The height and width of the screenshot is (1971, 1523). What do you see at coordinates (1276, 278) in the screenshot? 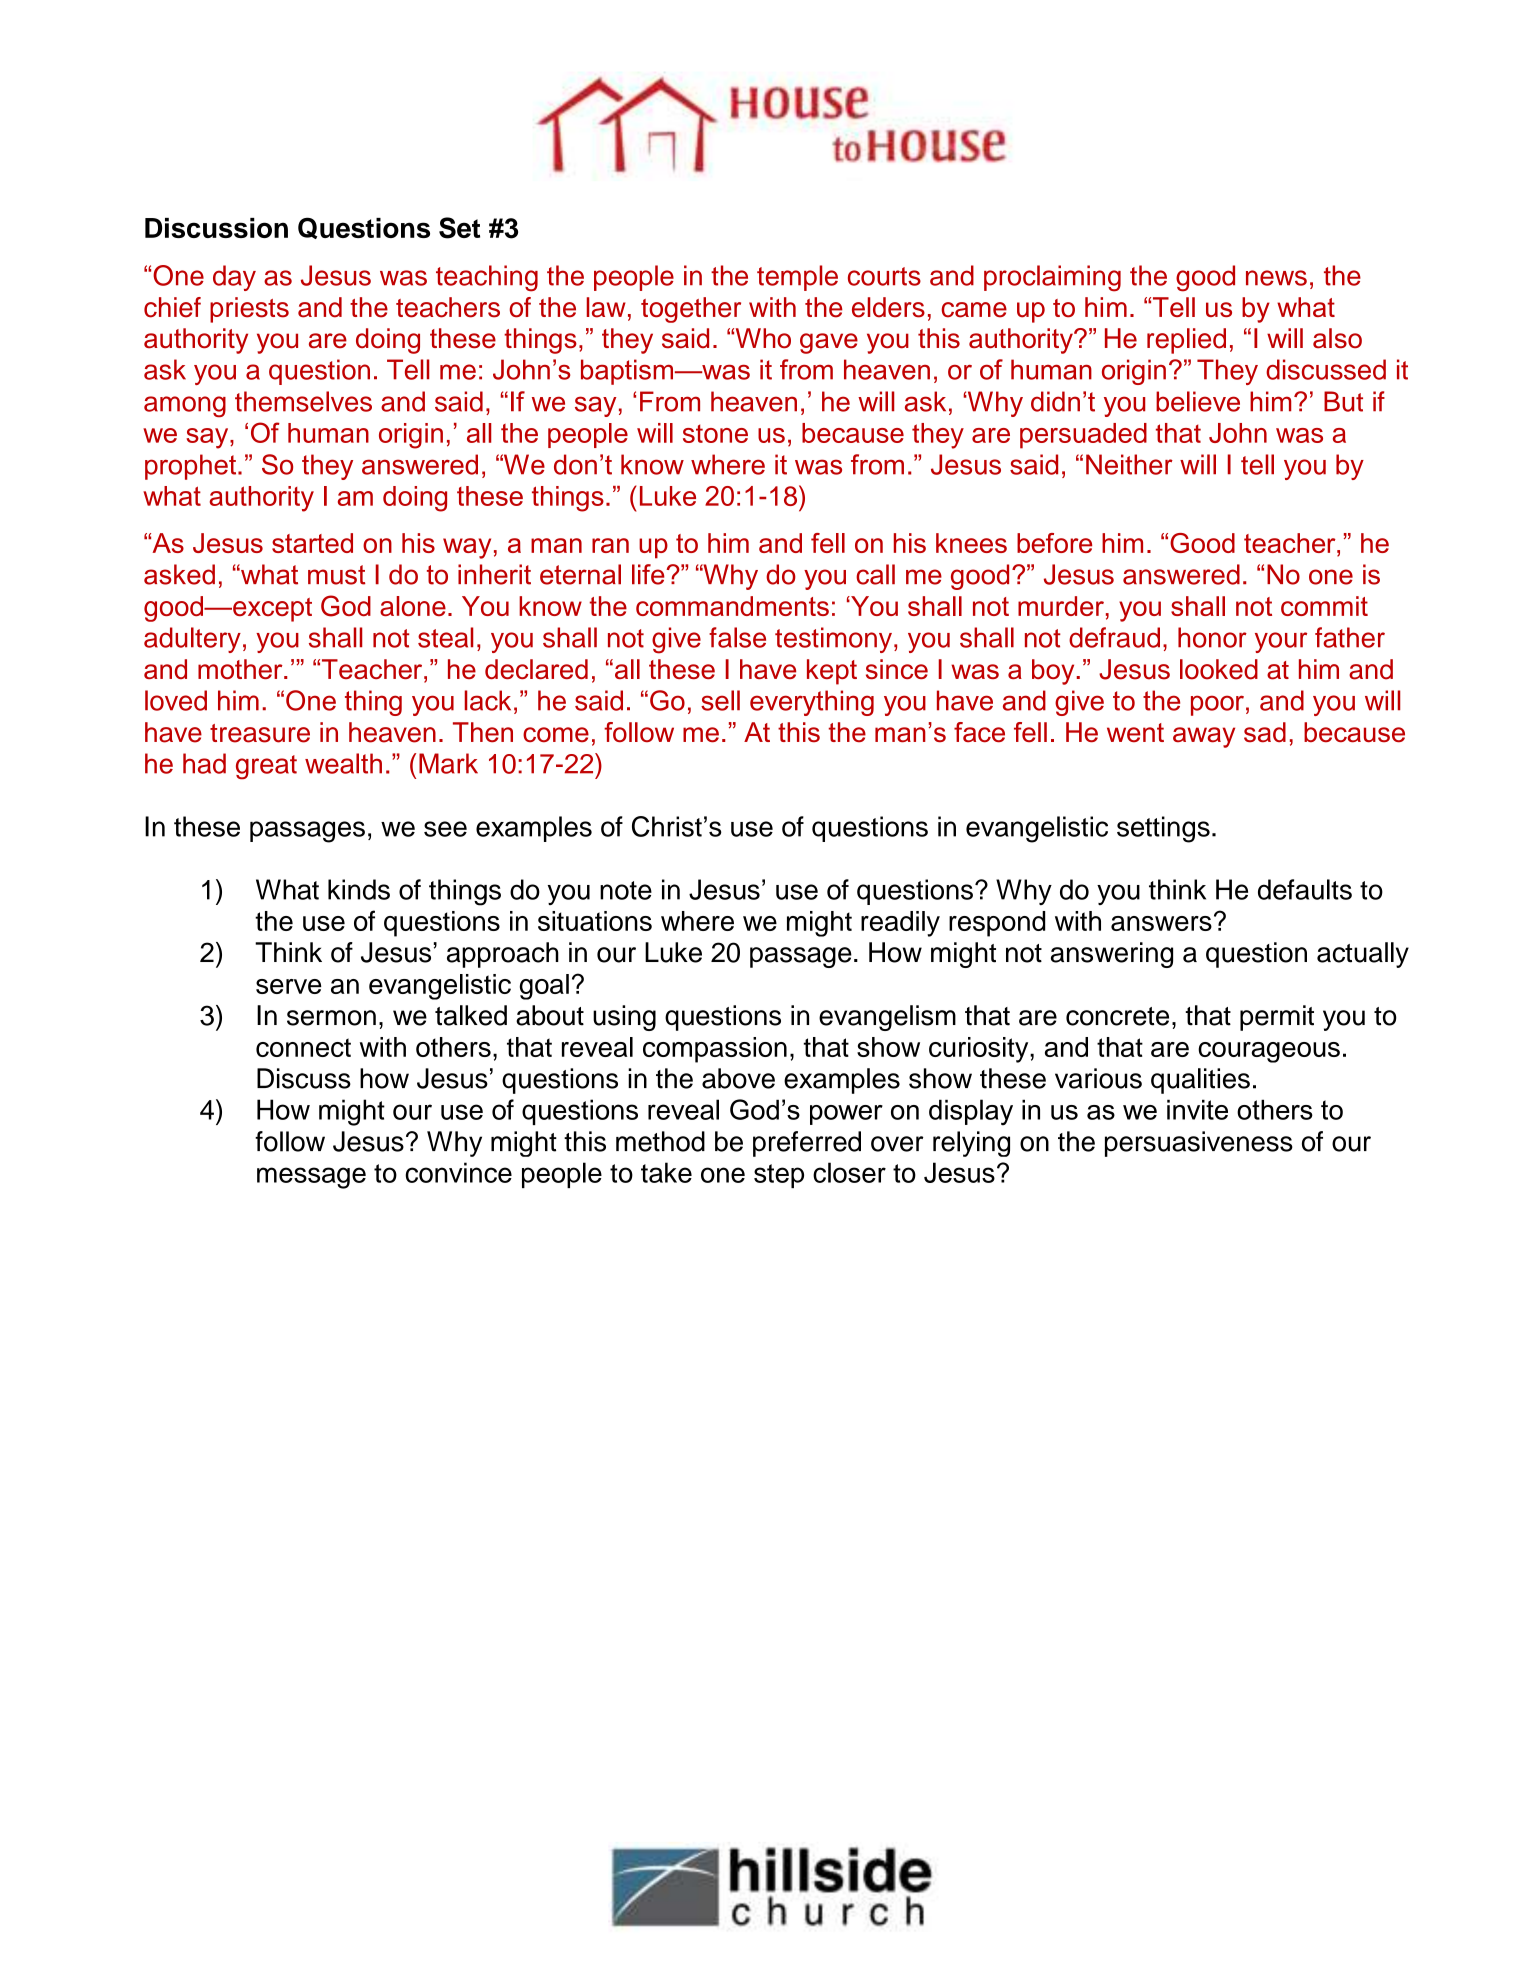
I see `news` at bounding box center [1276, 278].
